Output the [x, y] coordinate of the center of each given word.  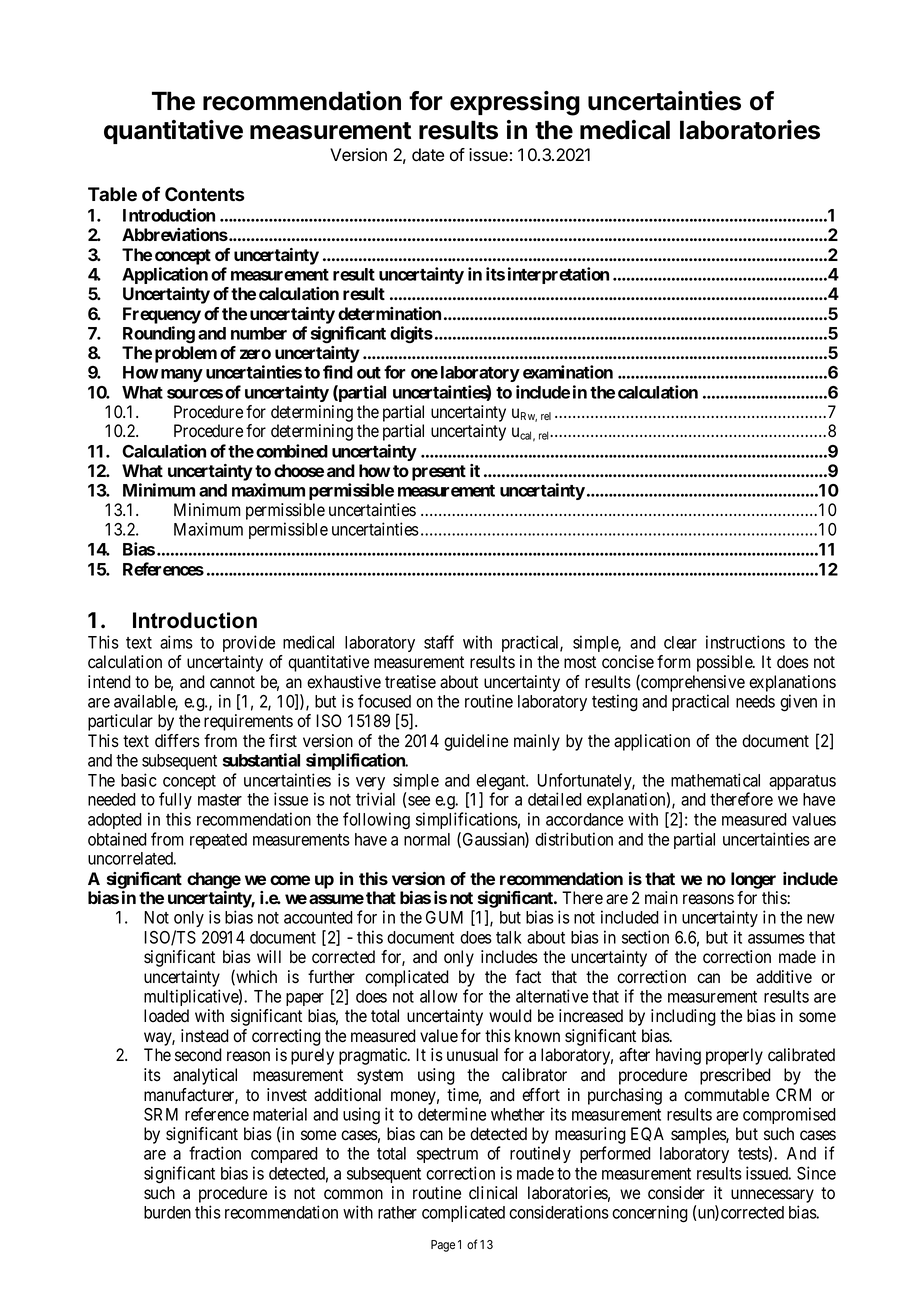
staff [439, 642]
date [428, 155]
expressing [515, 103]
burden [167, 1212]
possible [725, 663]
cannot [232, 682]
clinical [493, 1193]
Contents [205, 194]
